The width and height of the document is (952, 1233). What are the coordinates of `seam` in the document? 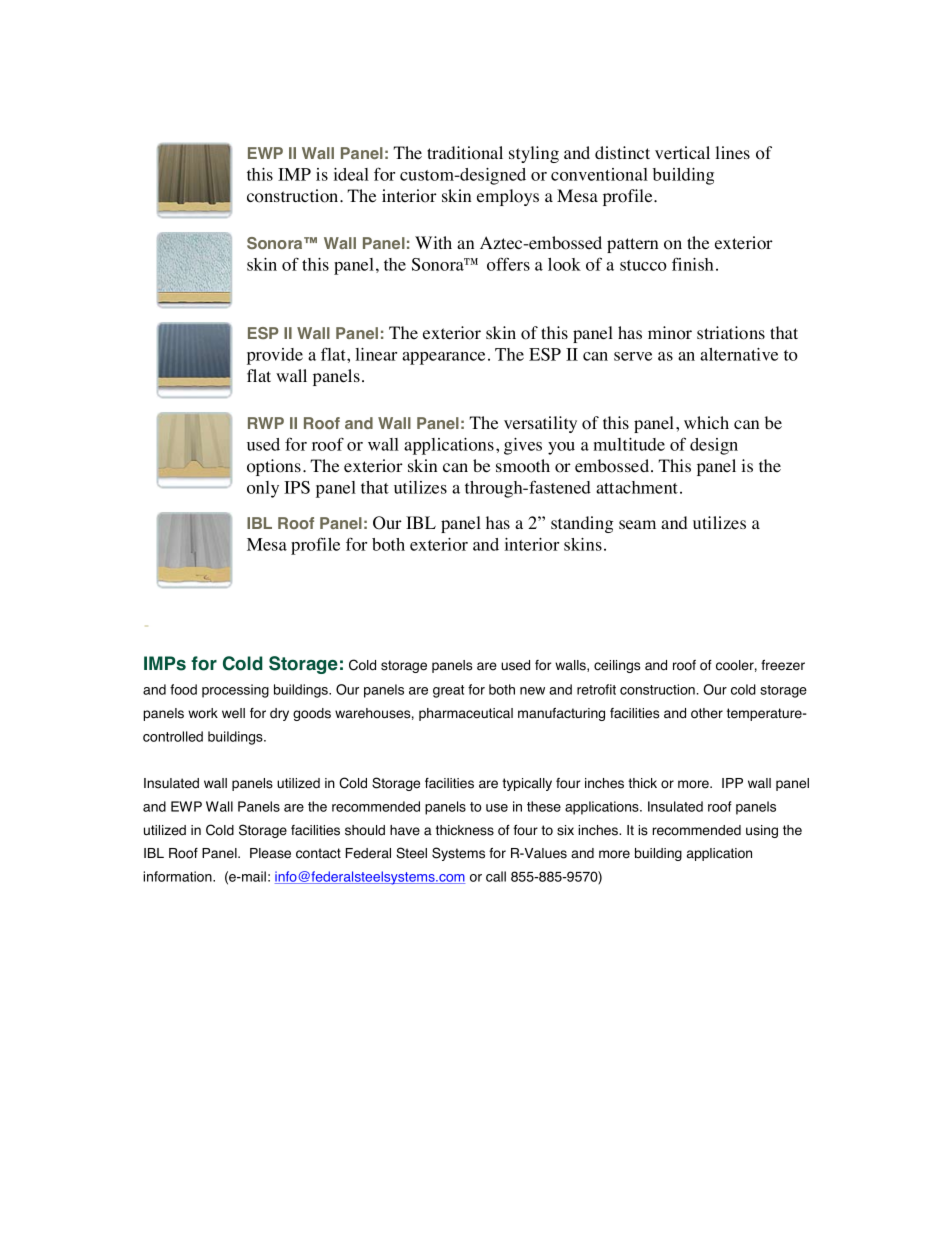 It's located at (637, 525).
